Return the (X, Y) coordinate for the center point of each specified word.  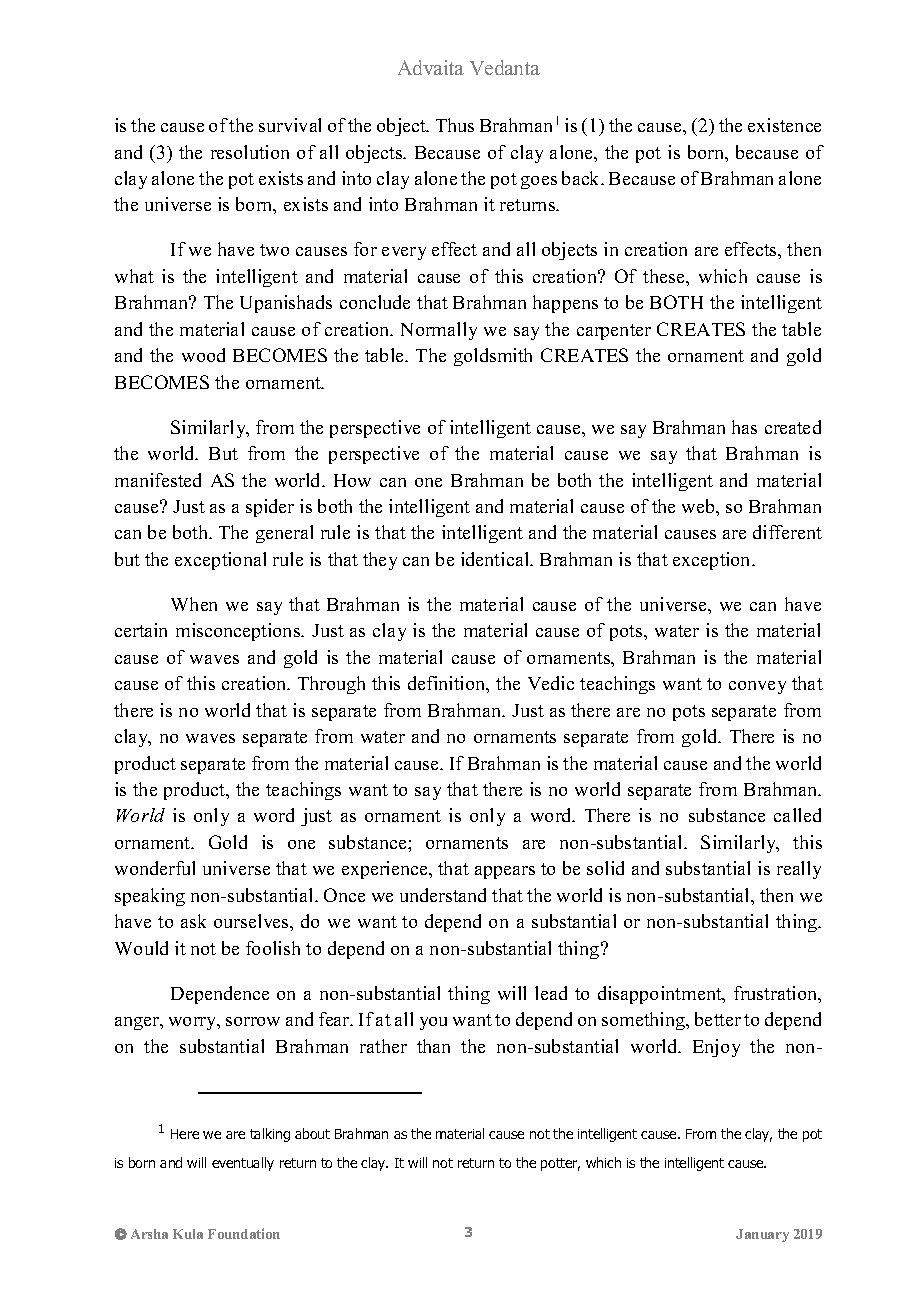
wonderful (155, 868)
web (699, 506)
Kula (188, 1234)
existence (784, 125)
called (797, 815)
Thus (455, 125)
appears (505, 872)
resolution (250, 152)
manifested (158, 480)
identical (496, 559)
